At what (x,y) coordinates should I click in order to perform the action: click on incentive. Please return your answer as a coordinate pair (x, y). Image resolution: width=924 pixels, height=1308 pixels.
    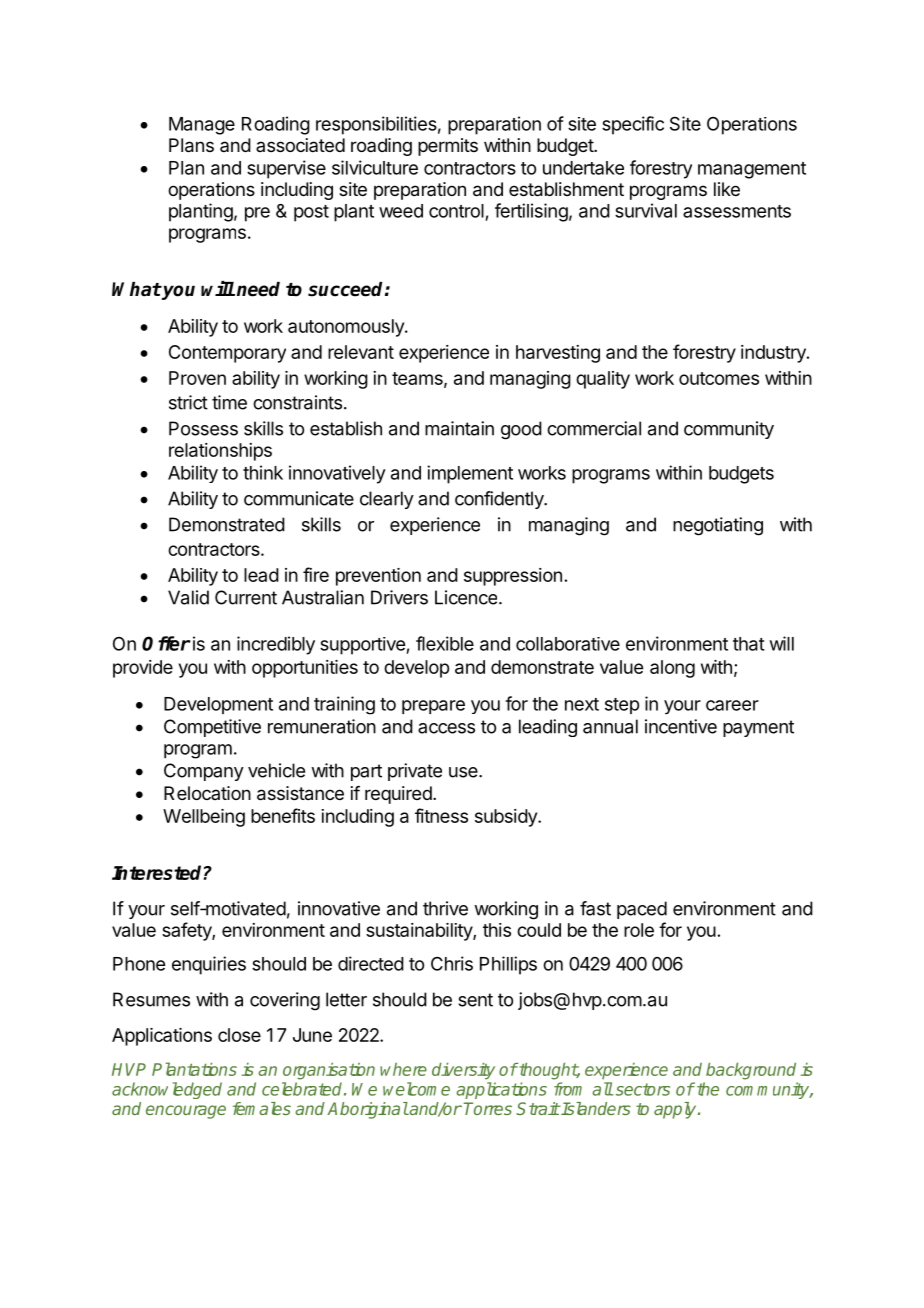
    Looking at the image, I should click on (681, 726).
